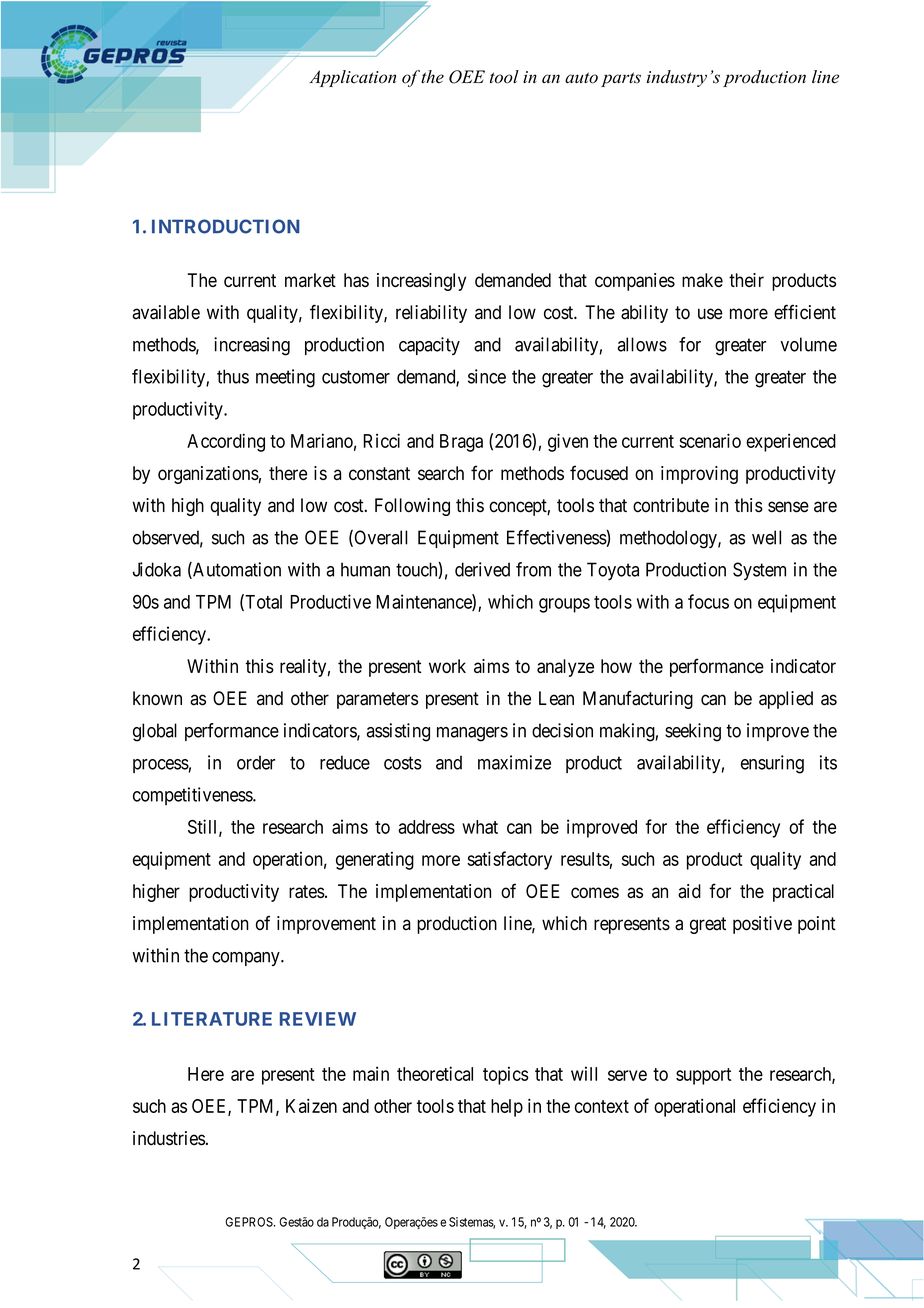  I want to click on help, so click(507, 1108).
